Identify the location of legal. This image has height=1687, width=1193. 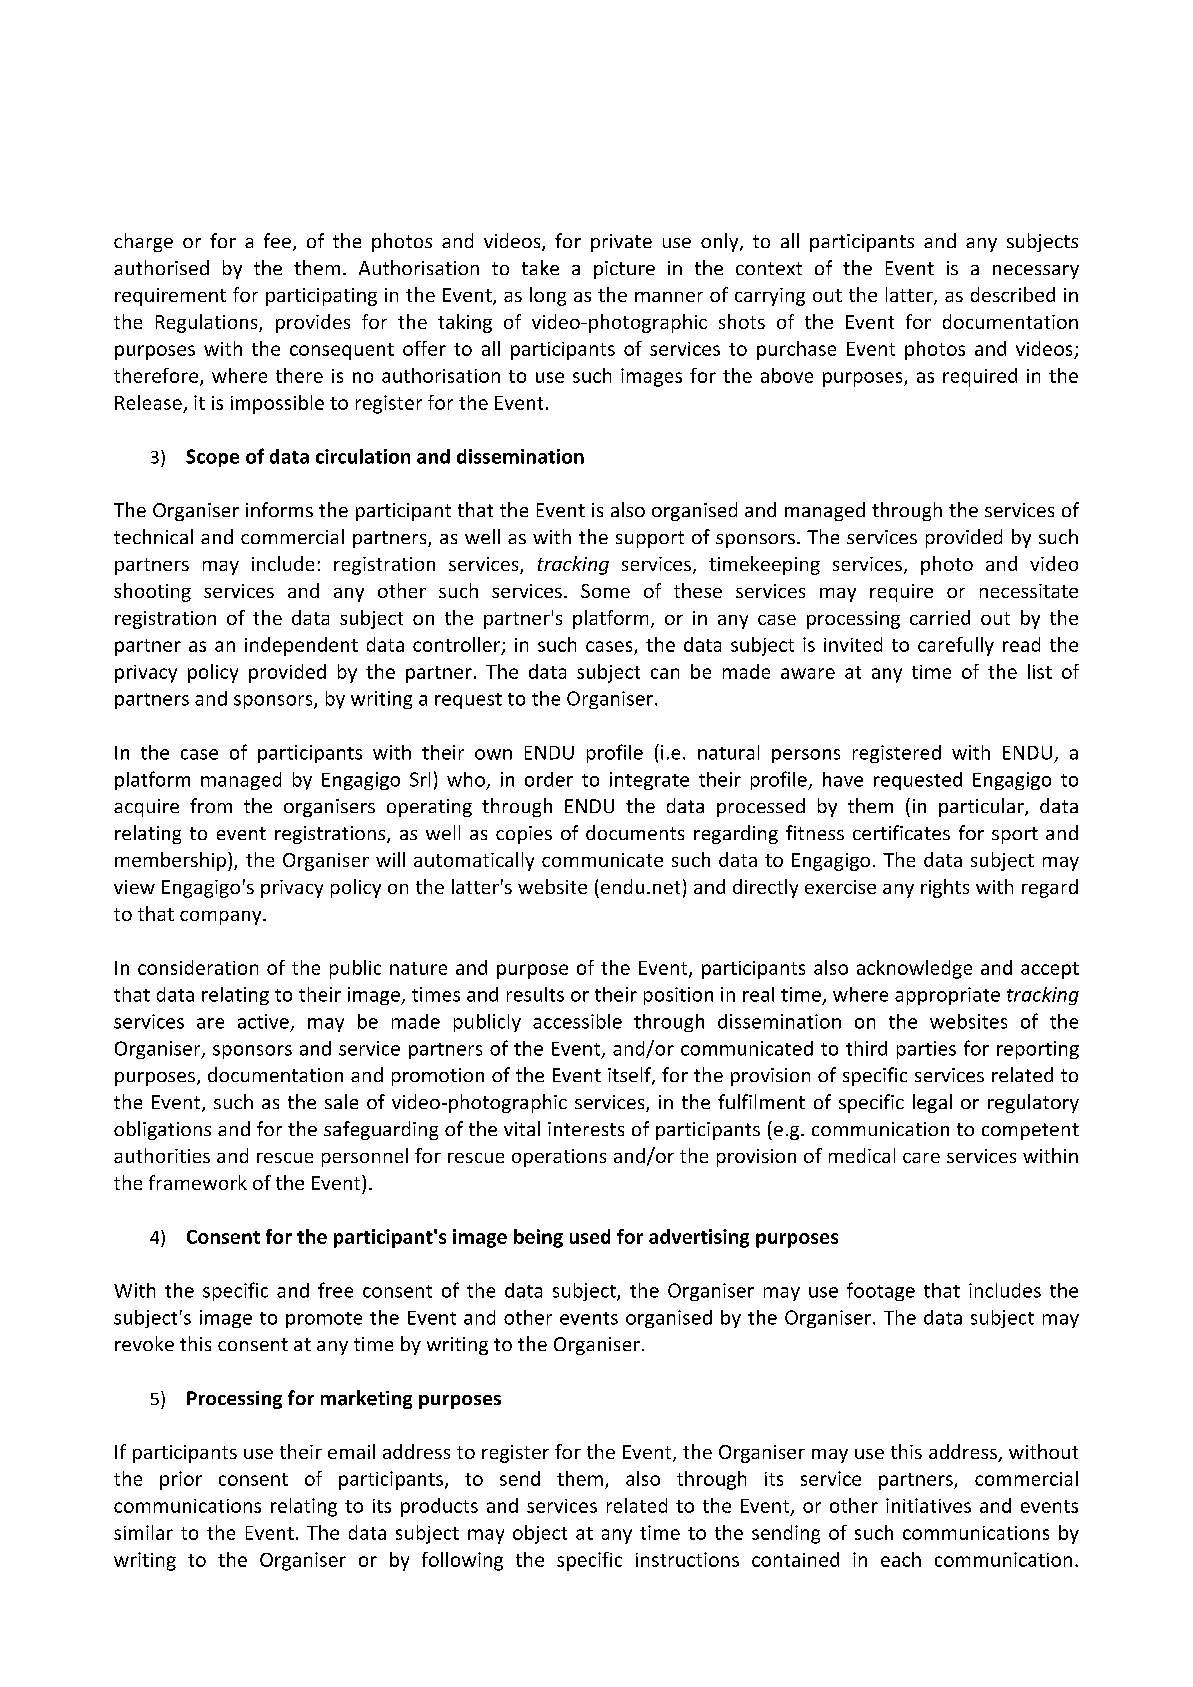
(932, 1103).
